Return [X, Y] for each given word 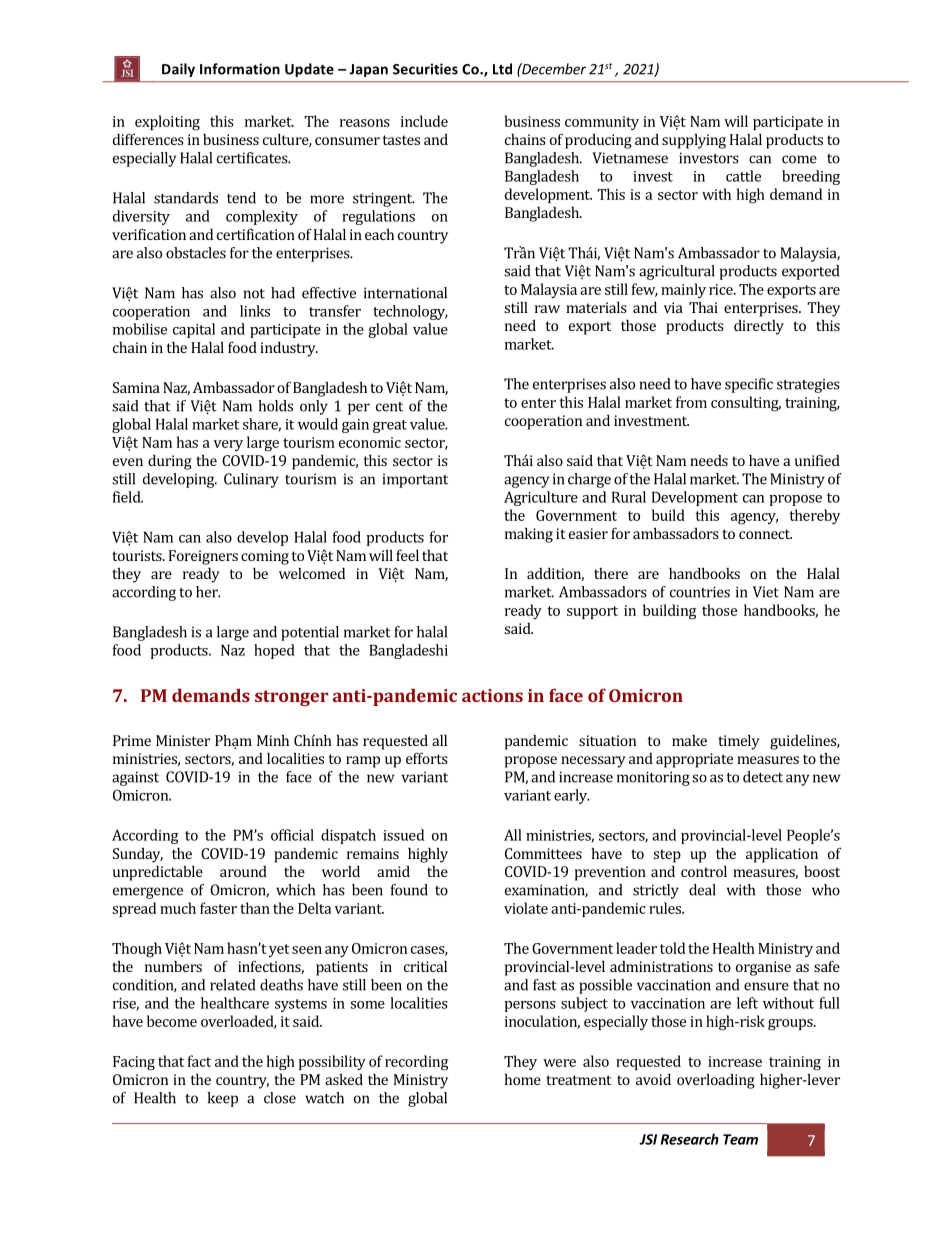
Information [240, 69]
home [523, 1079]
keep [222, 1099]
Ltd [502, 69]
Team [740, 1139]
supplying [694, 141]
